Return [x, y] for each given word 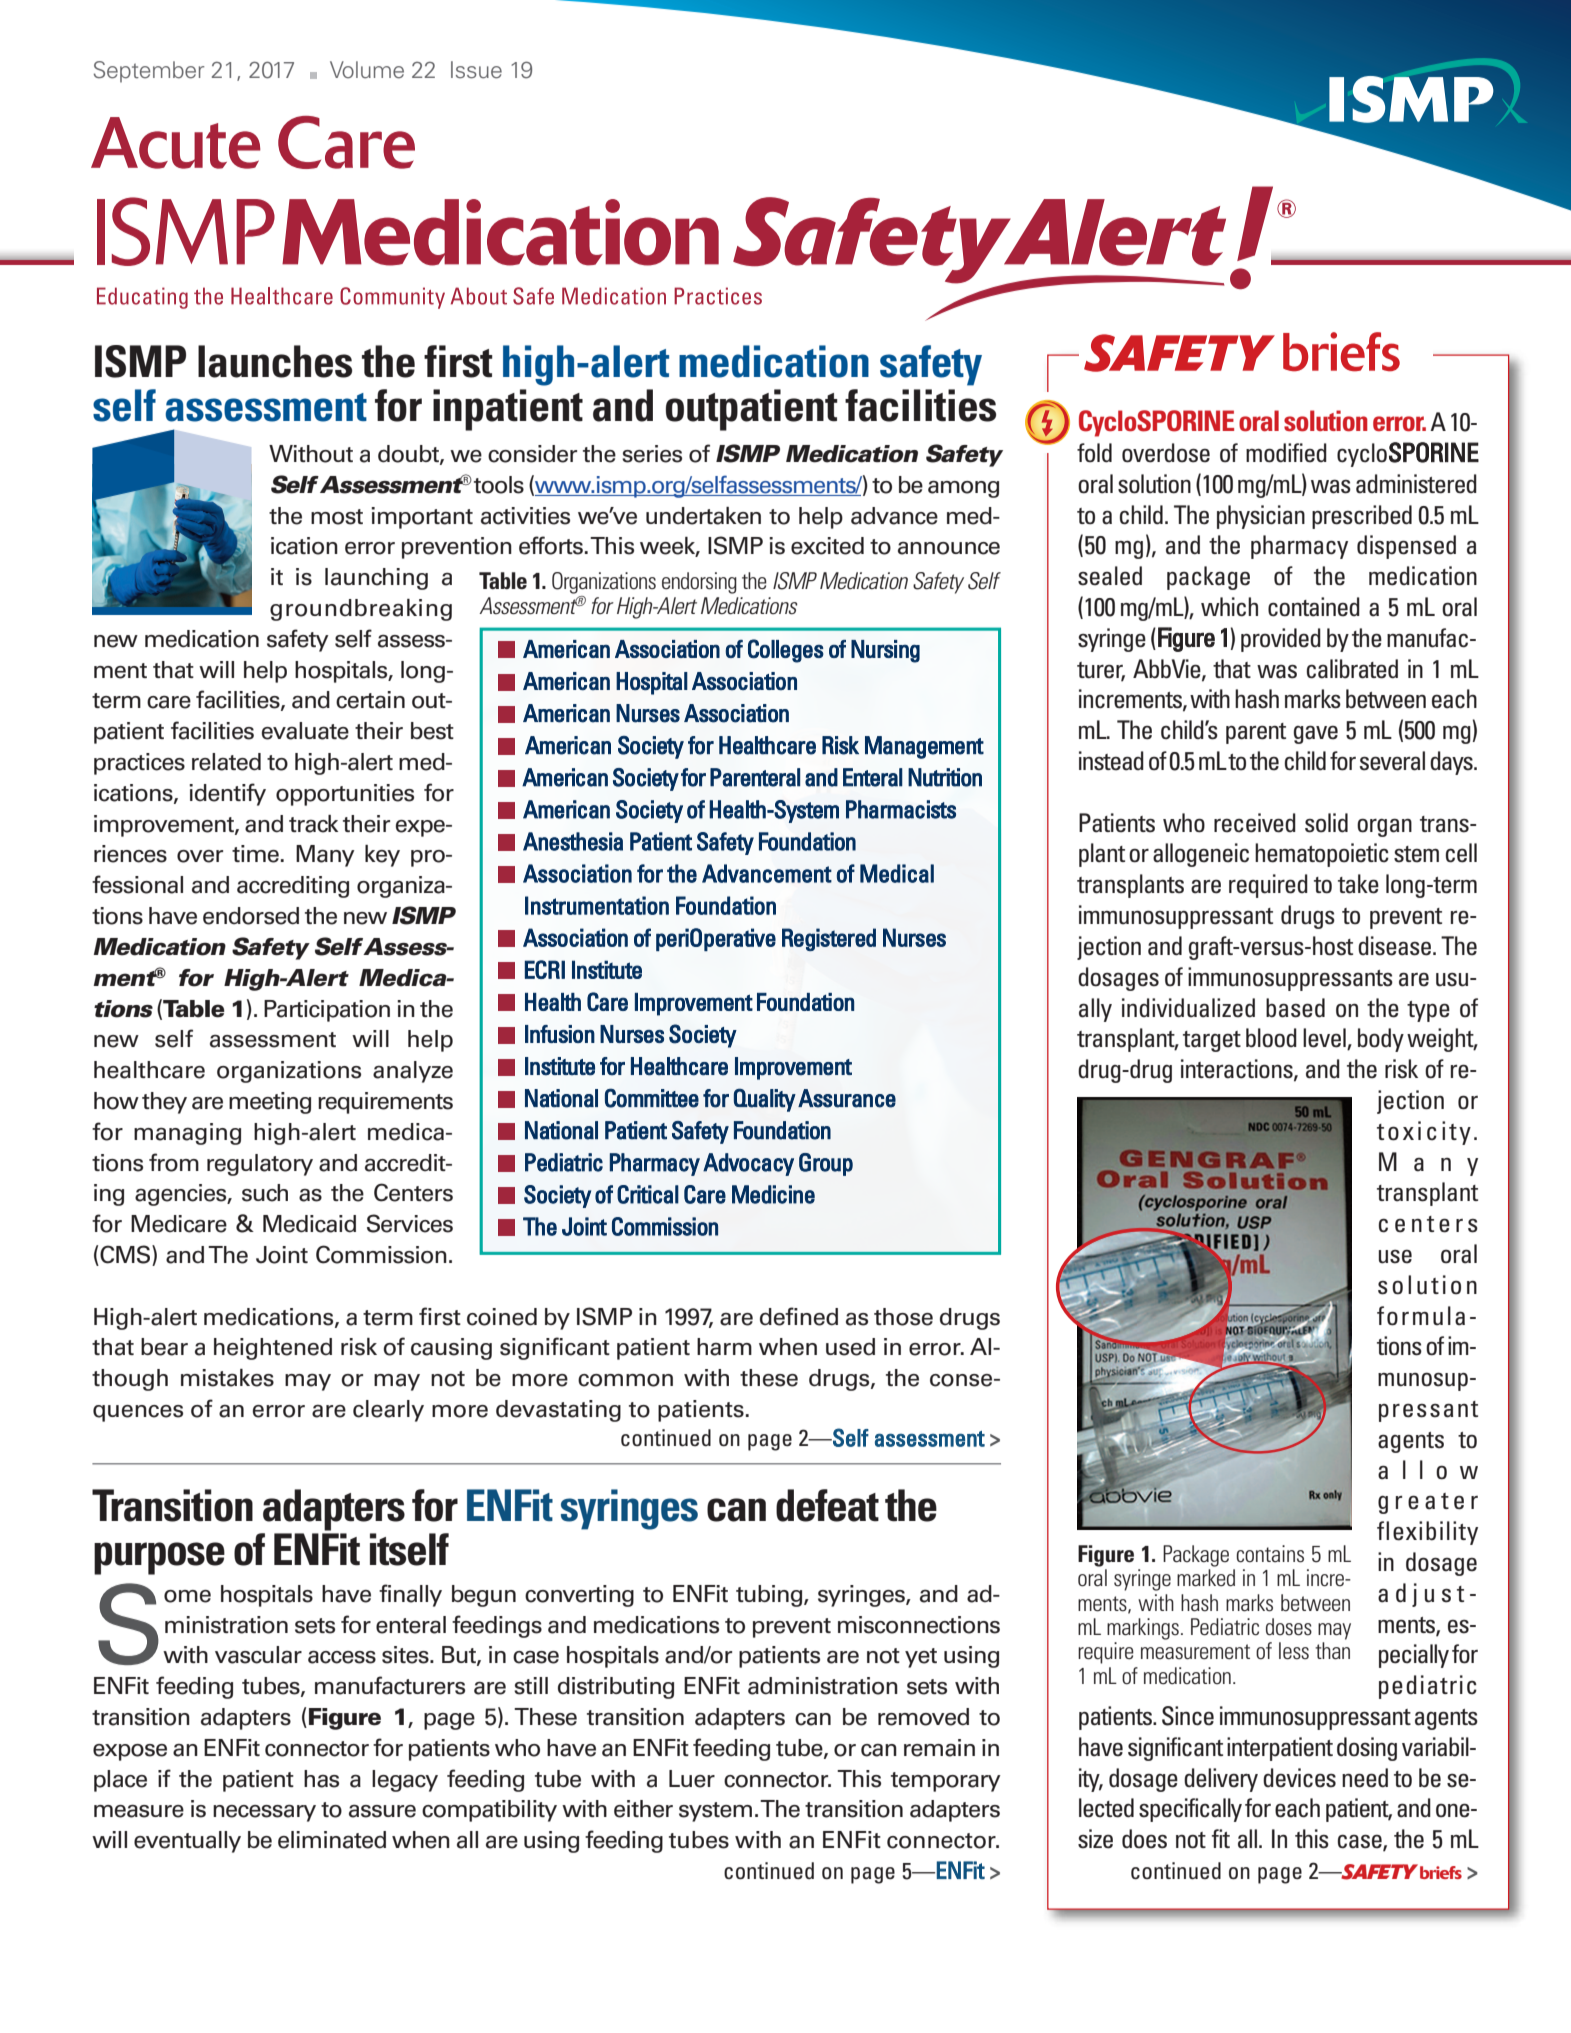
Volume [367, 70]
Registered [829, 939]
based [1295, 1008]
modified [1286, 453]
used [850, 1347]
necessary [264, 1813]
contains [1270, 1554]
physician [1261, 517]
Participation [327, 1011]
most [337, 517]
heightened [273, 1349]
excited [827, 546]
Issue [476, 70]
